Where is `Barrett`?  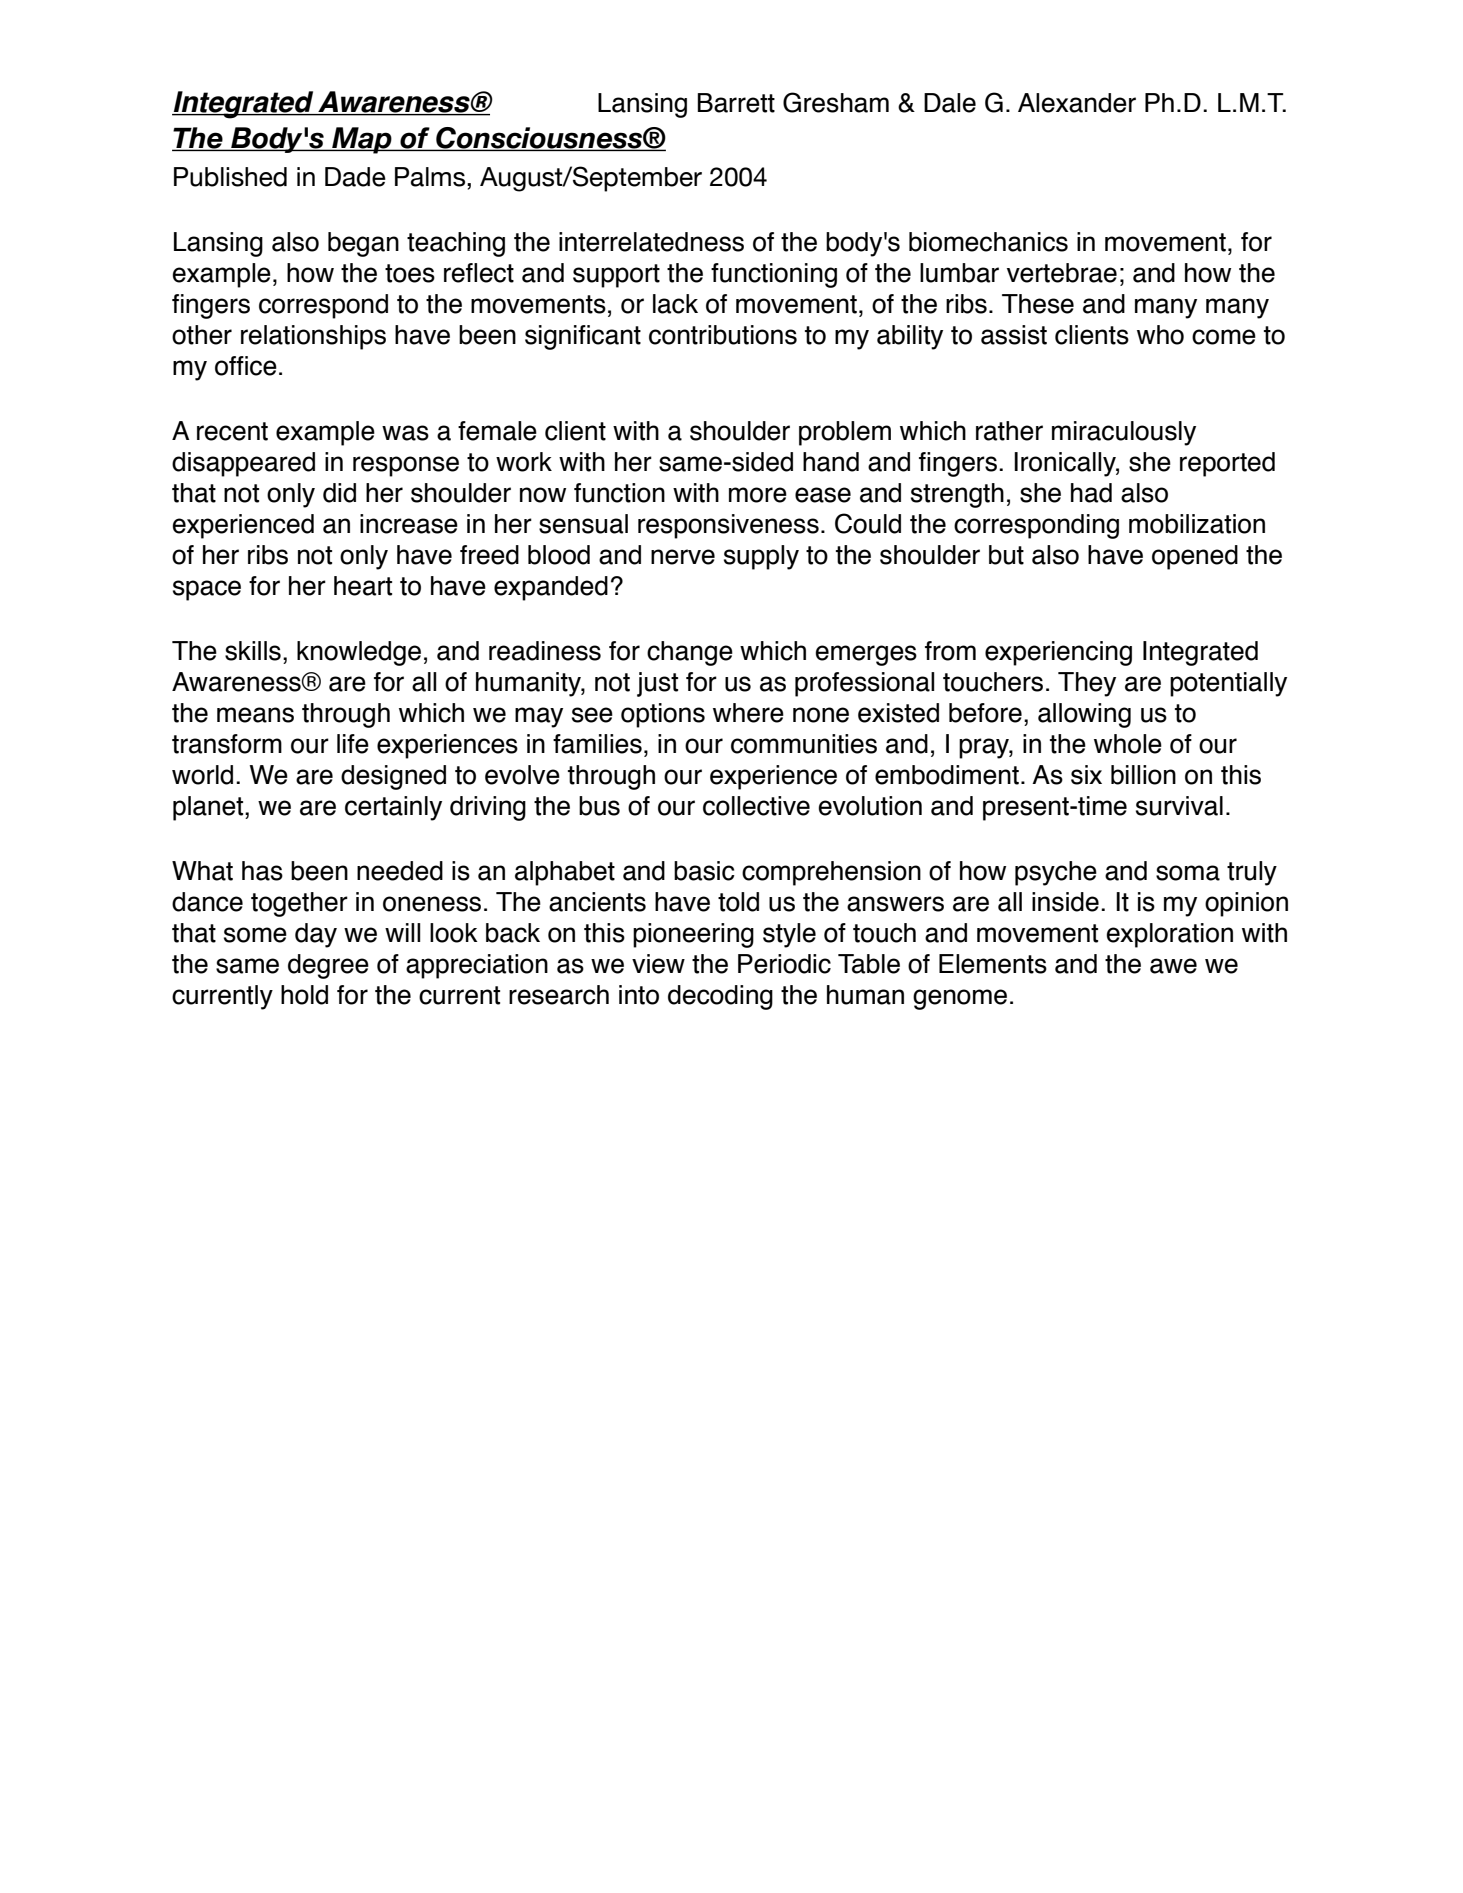 Barrett is located at coordinates (736, 103).
